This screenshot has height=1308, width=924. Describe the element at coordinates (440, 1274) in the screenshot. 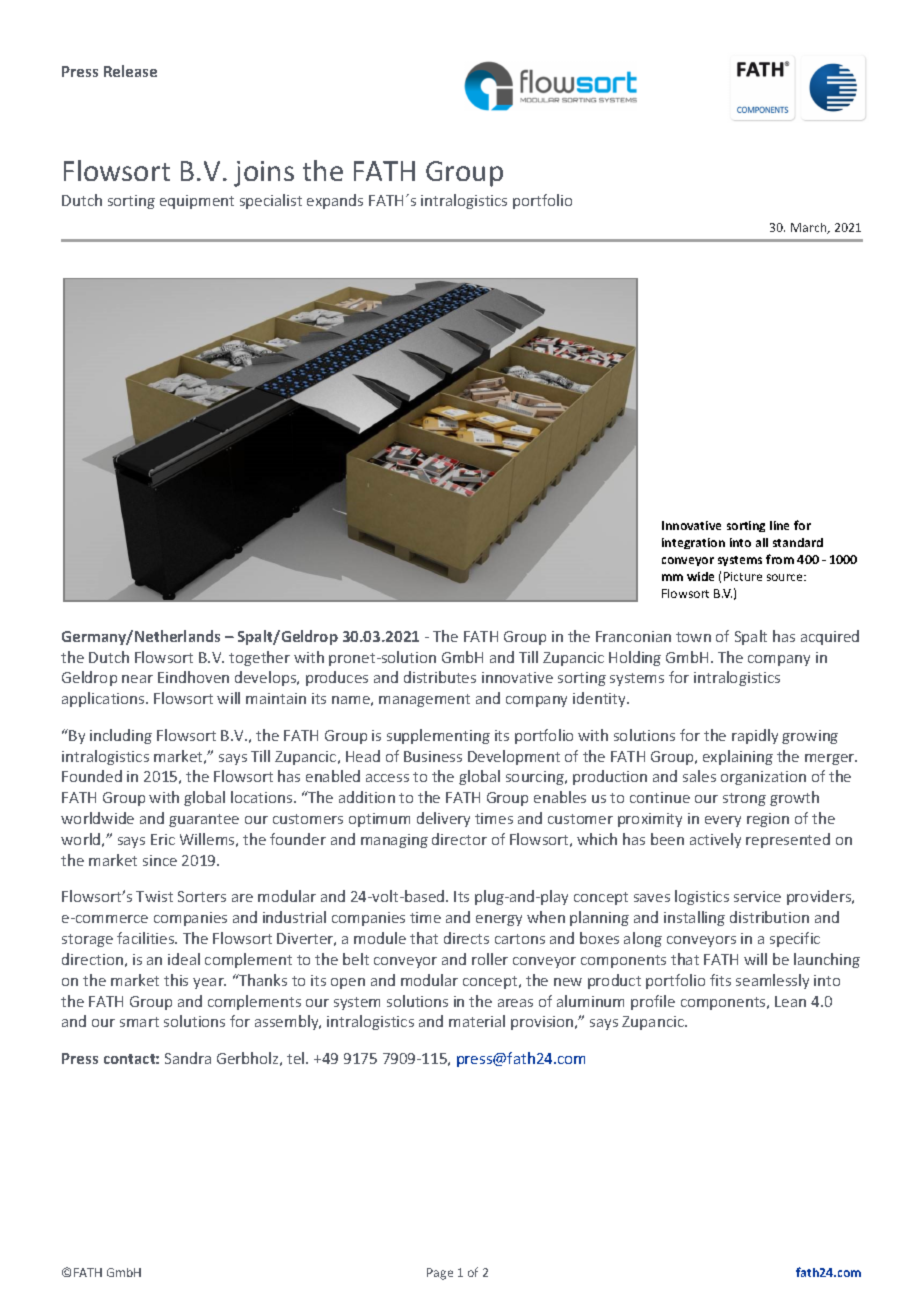

I see `Page` at that location.
